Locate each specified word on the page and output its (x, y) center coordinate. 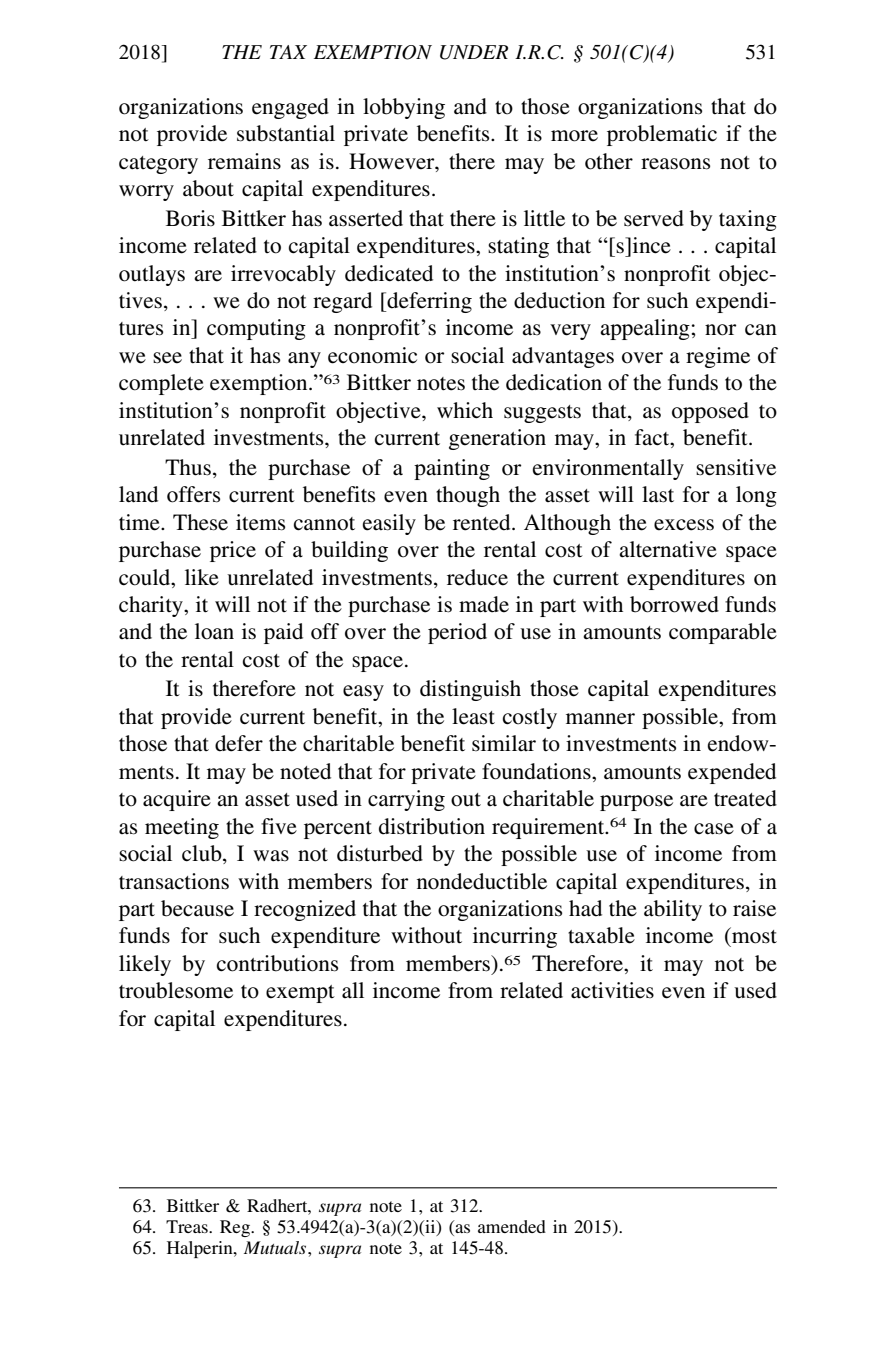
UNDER (474, 52)
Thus (188, 467)
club (203, 854)
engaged (290, 108)
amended (512, 1226)
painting (452, 469)
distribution (432, 826)
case (714, 829)
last (658, 494)
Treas (188, 1226)
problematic (662, 135)
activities (612, 990)
